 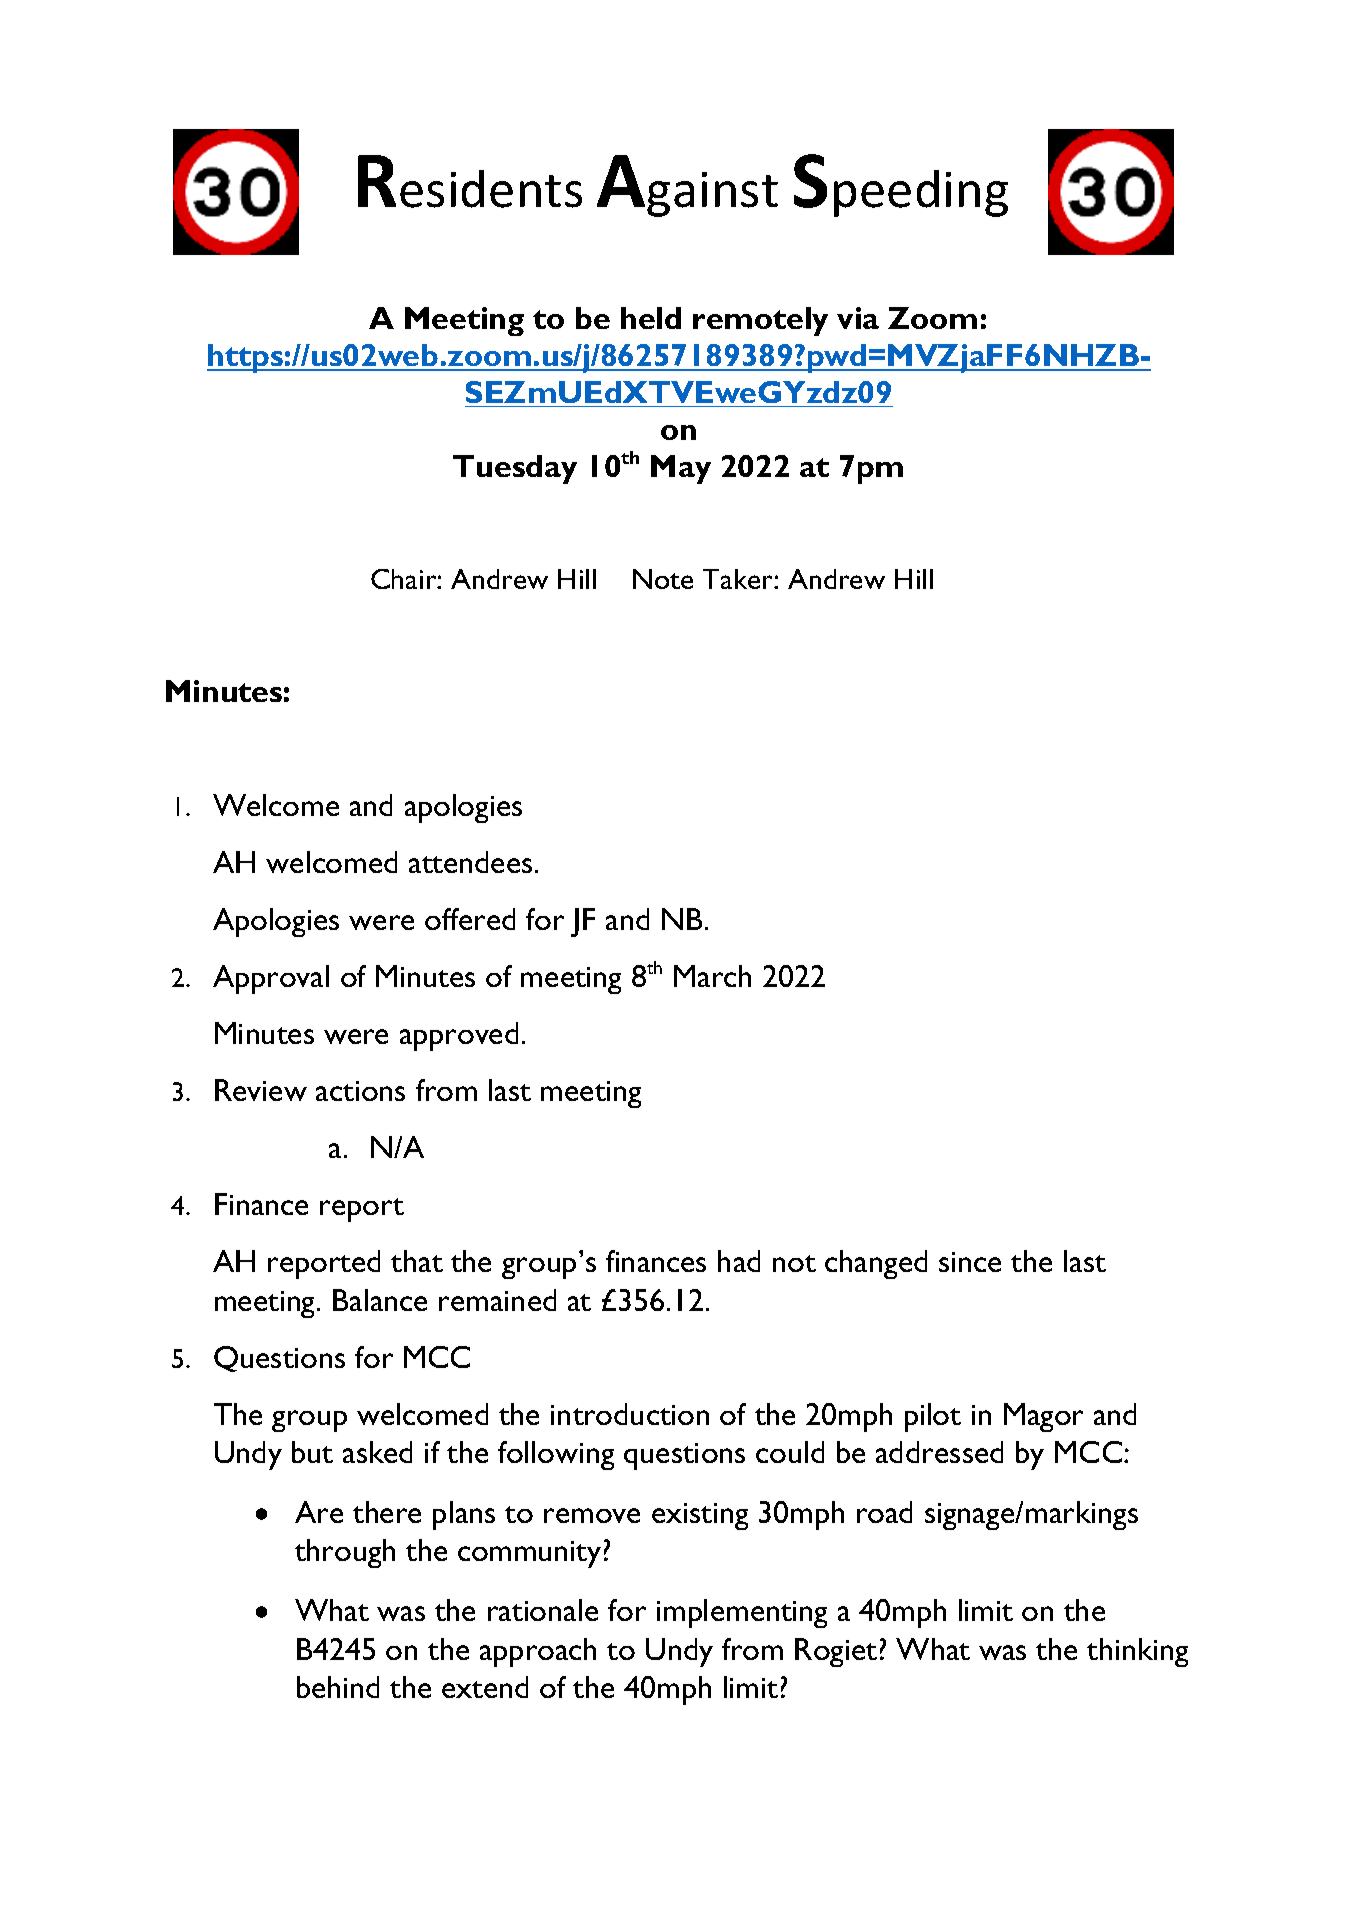 What do you see at coordinates (380, 1300) in the screenshot?
I see `Balance` at bounding box center [380, 1300].
